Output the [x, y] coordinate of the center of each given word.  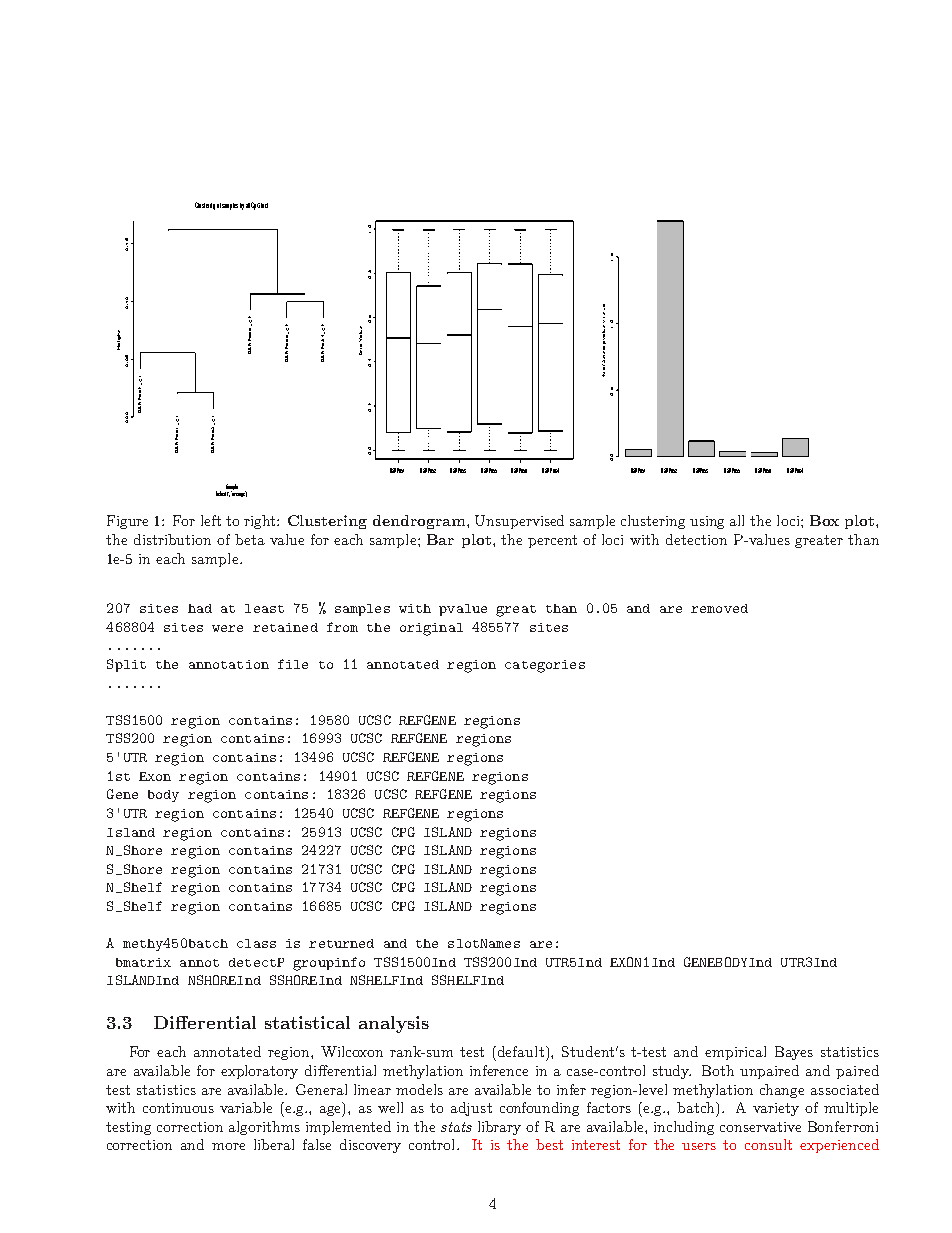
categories [545, 666]
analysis [394, 1024]
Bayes [794, 1053]
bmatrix [143, 962]
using [707, 522]
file [293, 664]
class [256, 943]
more [228, 1146]
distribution [172, 539]
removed [719, 608]
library [499, 1128]
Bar [440, 539]
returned [341, 943]
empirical [735, 1053]
